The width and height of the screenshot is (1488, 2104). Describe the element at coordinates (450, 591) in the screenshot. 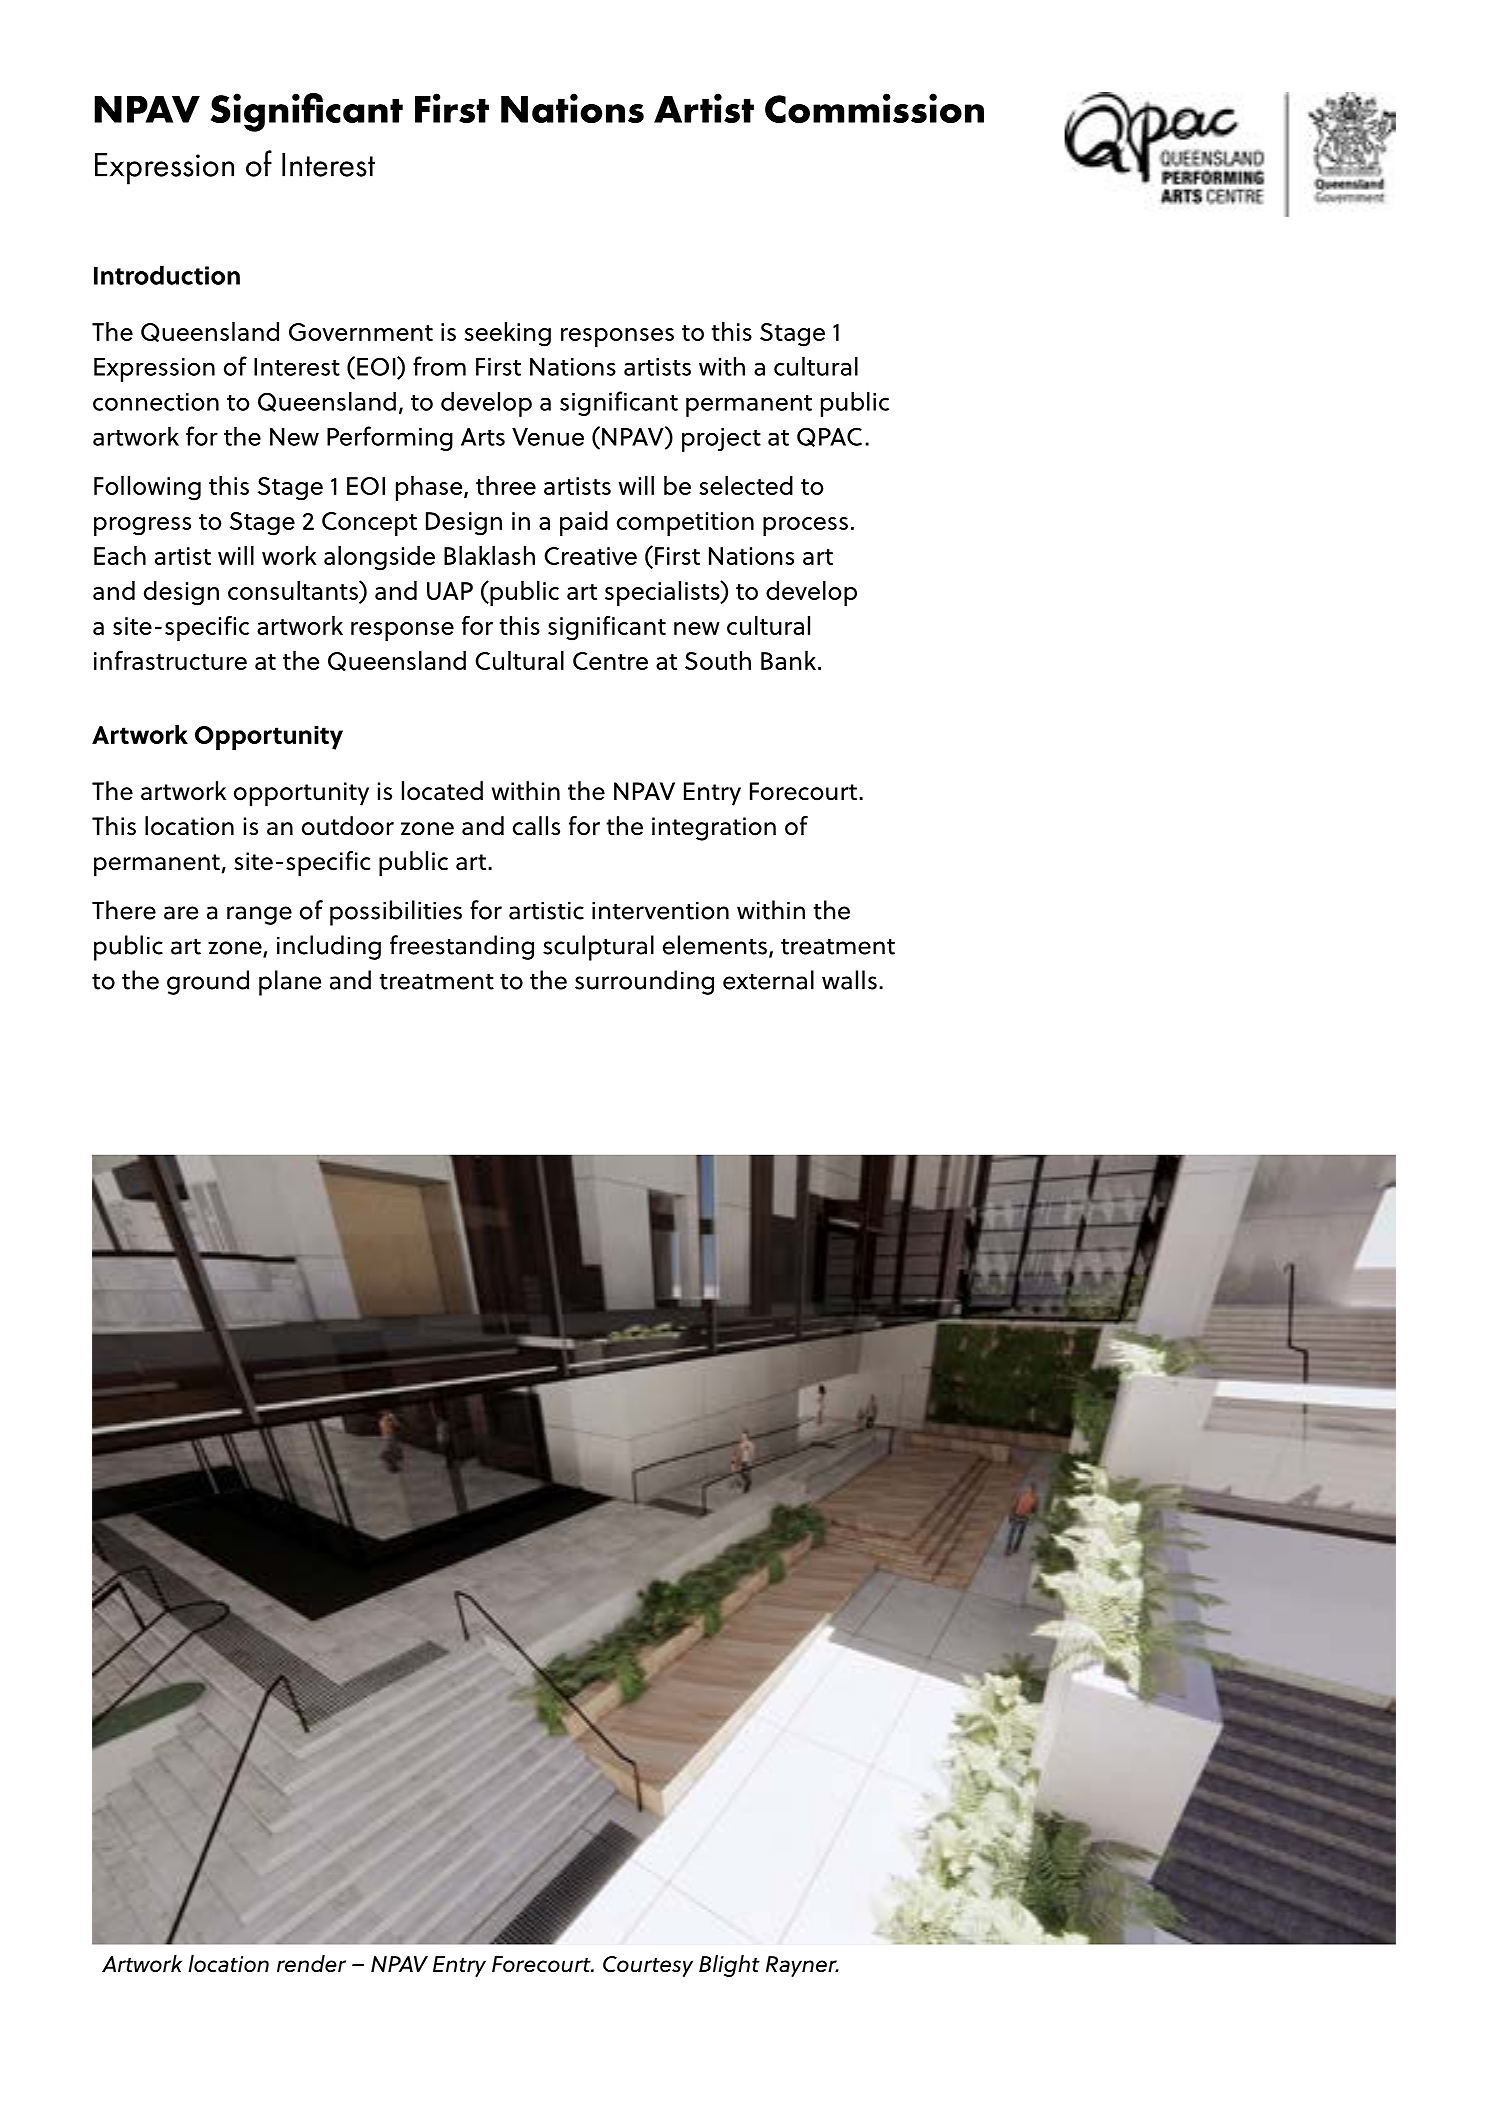

I see `UAP` at that location.
